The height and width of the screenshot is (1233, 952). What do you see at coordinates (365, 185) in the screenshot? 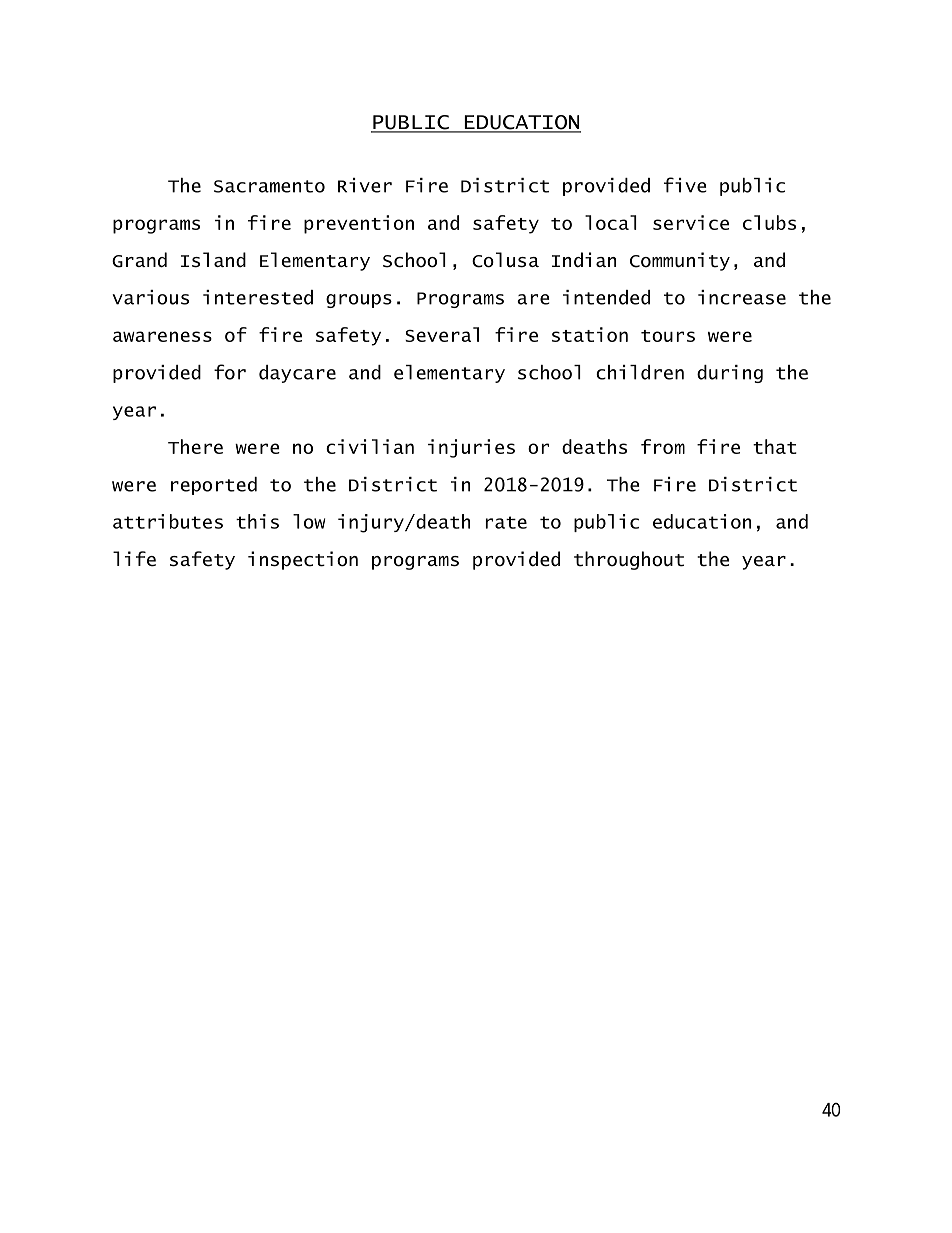
I see `River` at bounding box center [365, 185].
